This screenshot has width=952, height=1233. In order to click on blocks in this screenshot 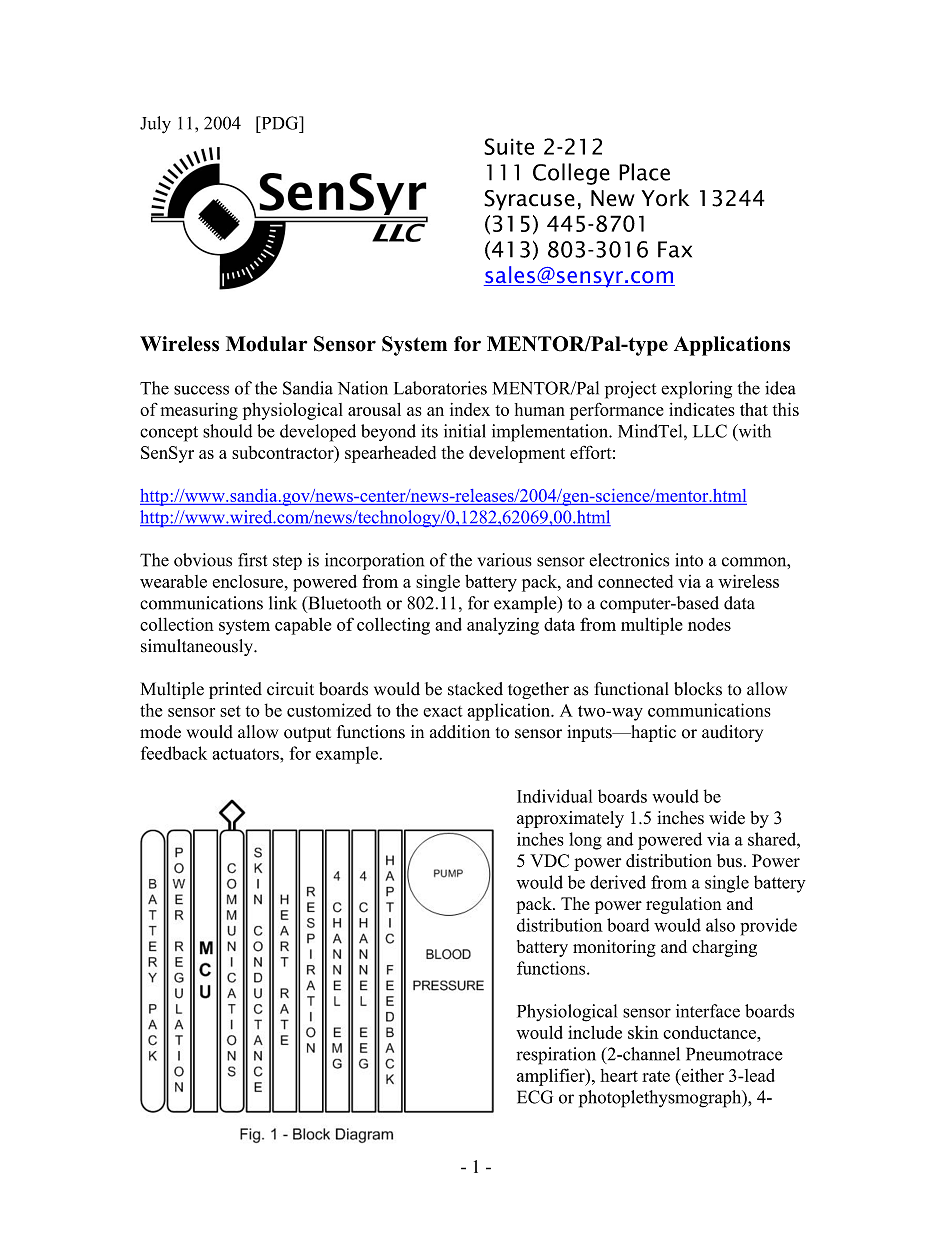, I will do `click(698, 689)`.
